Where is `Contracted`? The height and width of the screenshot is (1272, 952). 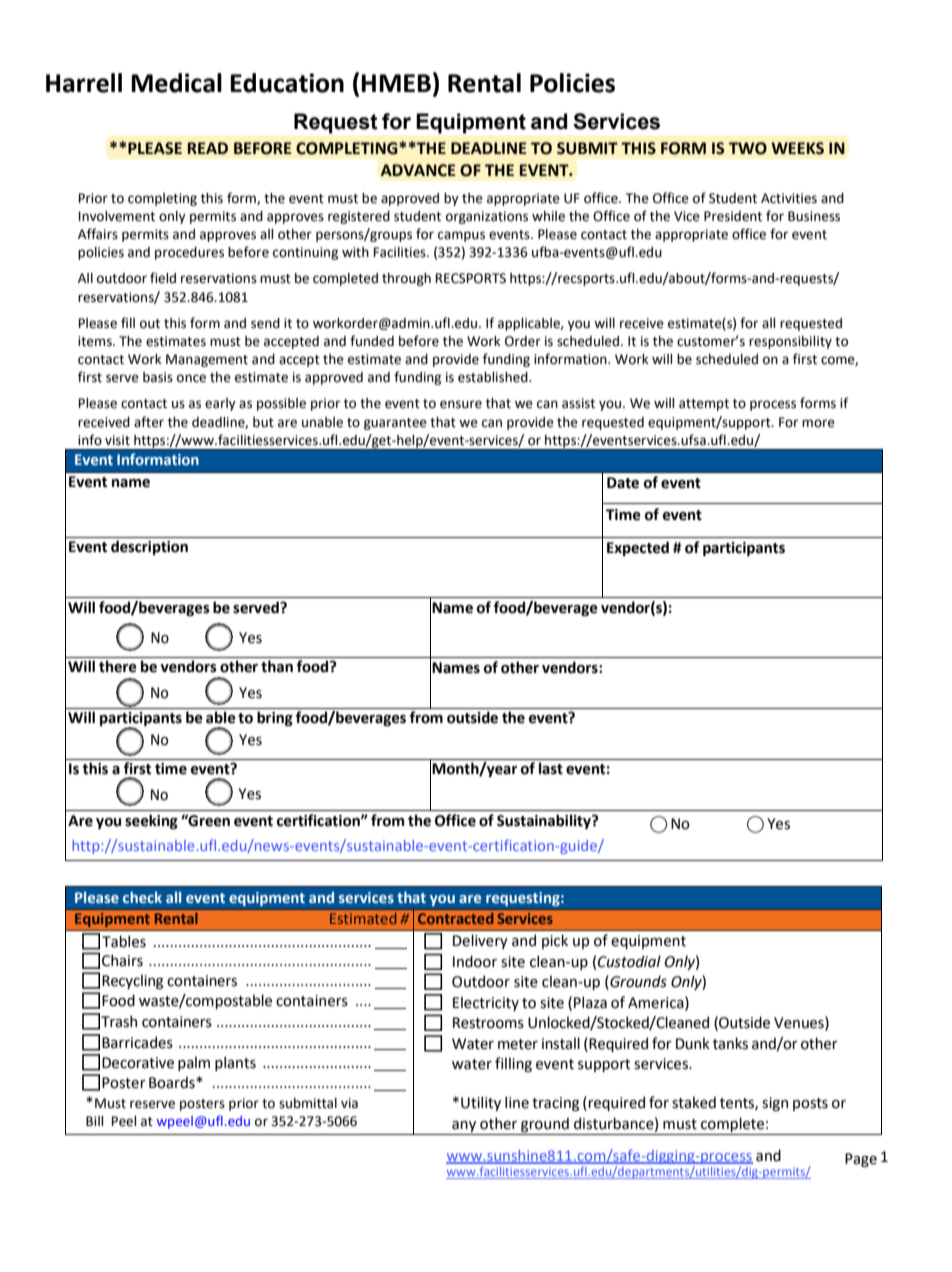 Contracted is located at coordinates (456, 918).
